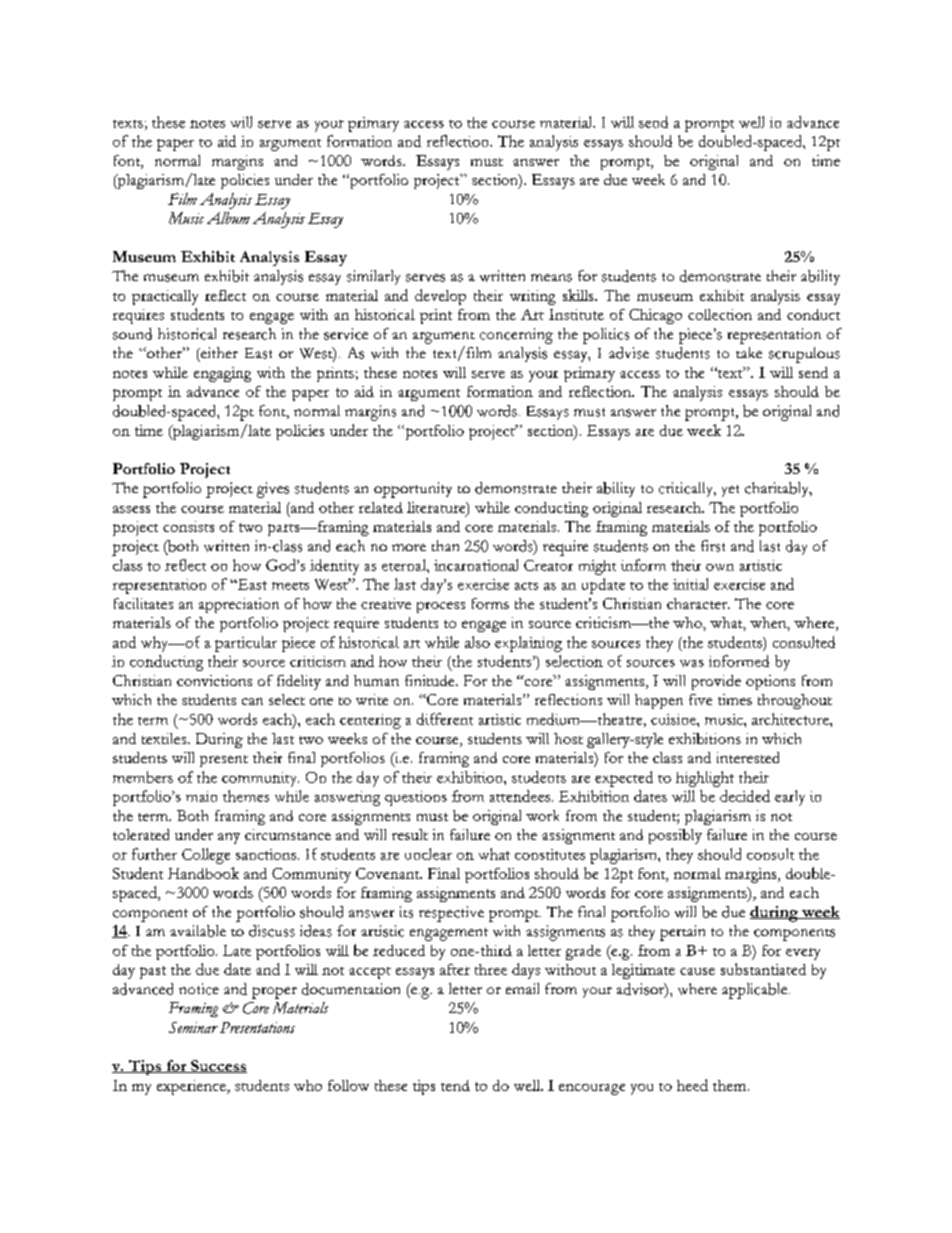 The width and height of the page is (952, 1233). I want to click on Success, so click(218, 1066).
